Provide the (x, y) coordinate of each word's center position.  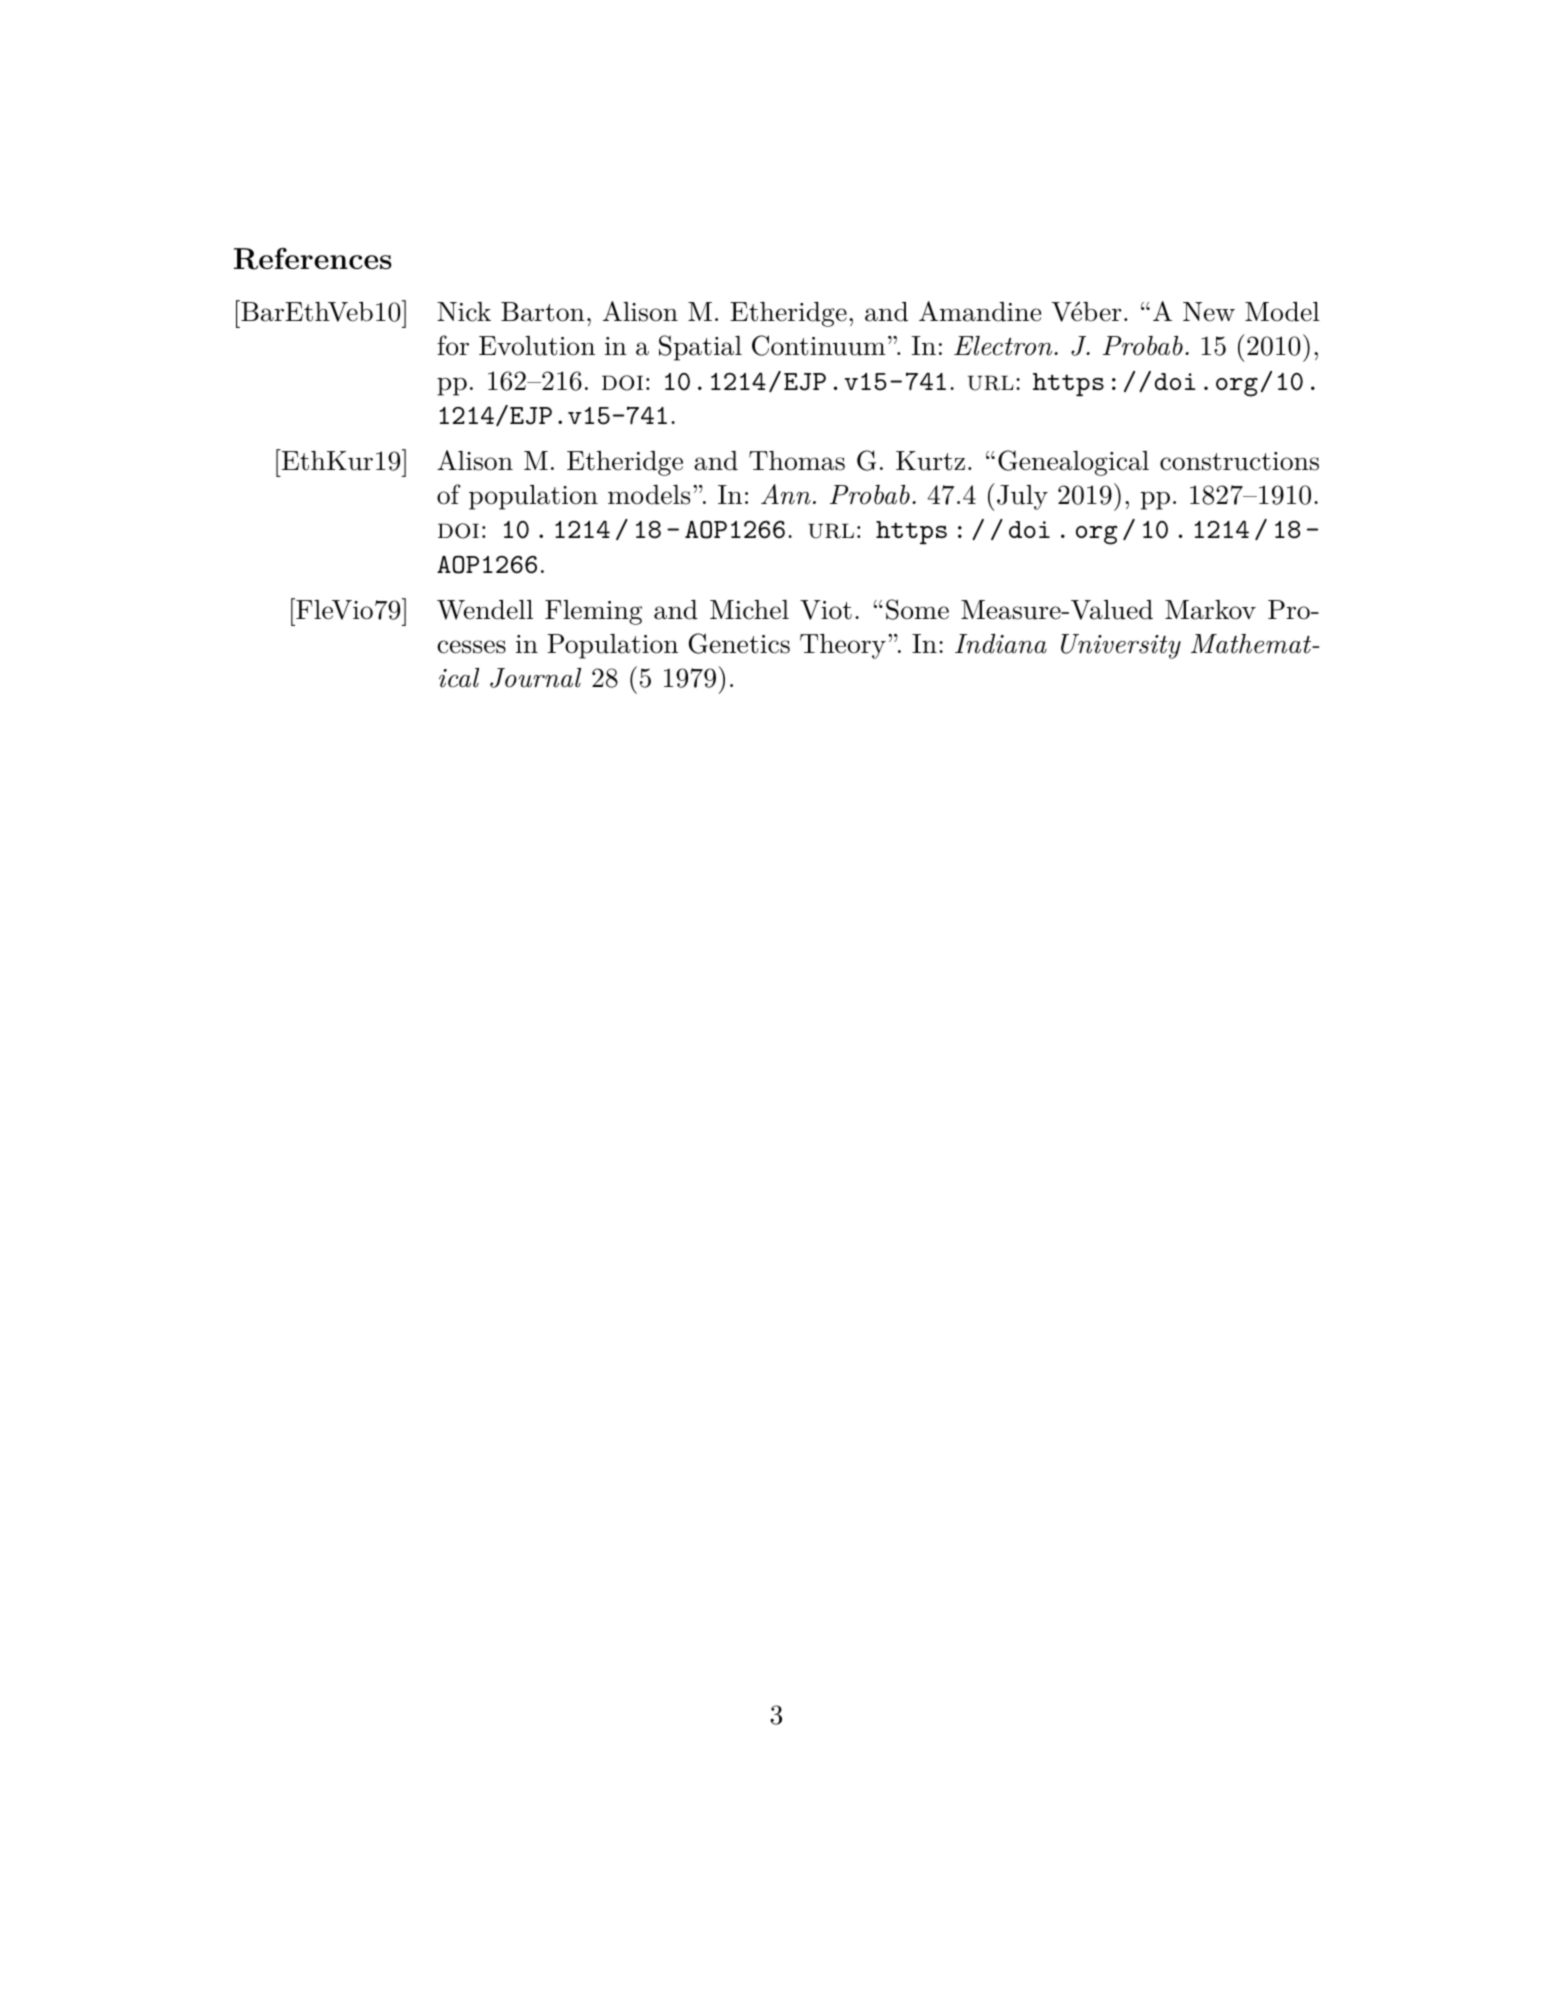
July (1022, 497)
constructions (1239, 461)
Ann (786, 494)
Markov (1210, 610)
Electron (1004, 346)
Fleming (593, 612)
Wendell (485, 610)
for (453, 345)
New (1209, 312)
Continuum (819, 345)
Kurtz (930, 461)
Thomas (797, 461)
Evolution (537, 346)
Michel (749, 610)
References (313, 259)
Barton (543, 312)
